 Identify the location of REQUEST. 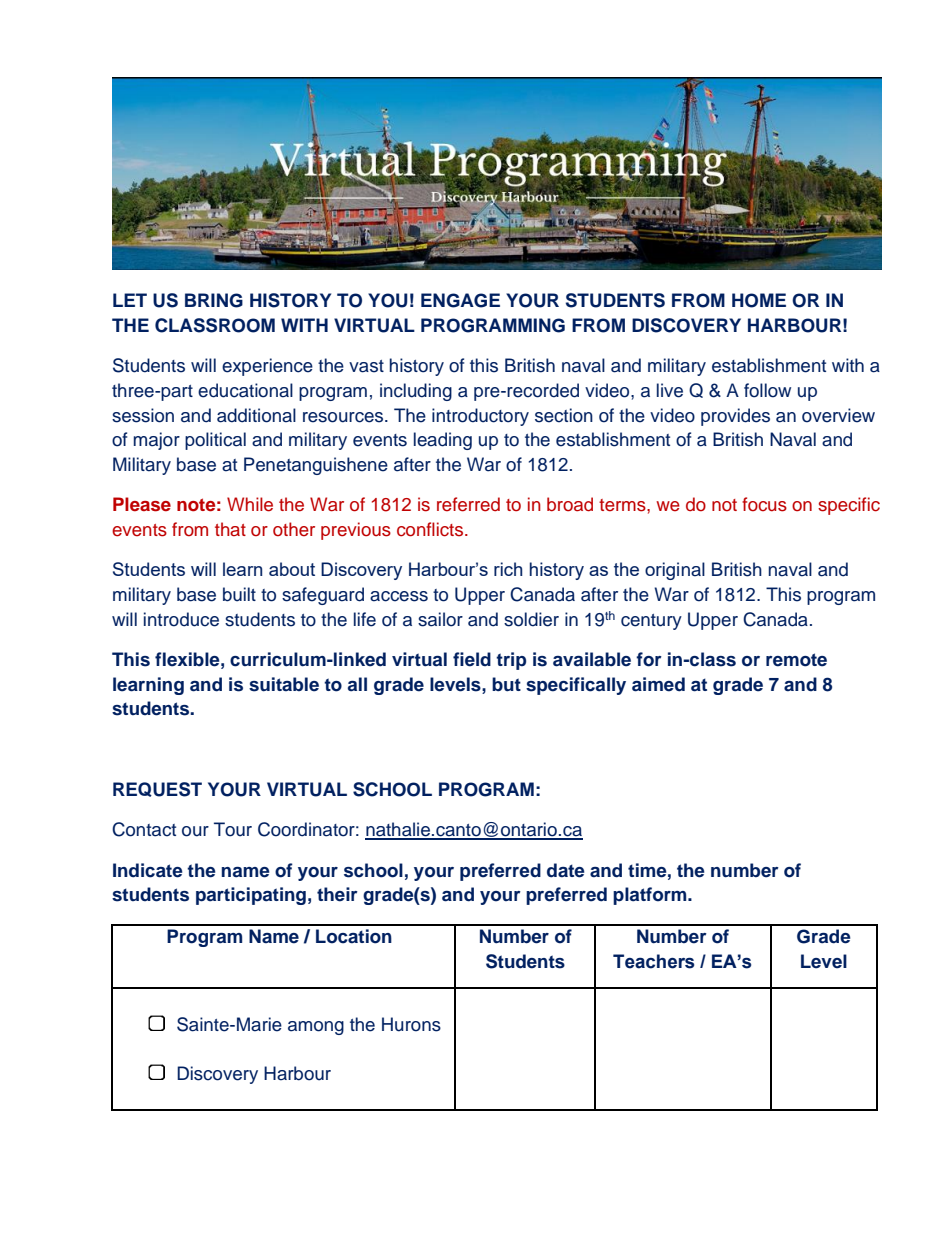
(157, 789).
